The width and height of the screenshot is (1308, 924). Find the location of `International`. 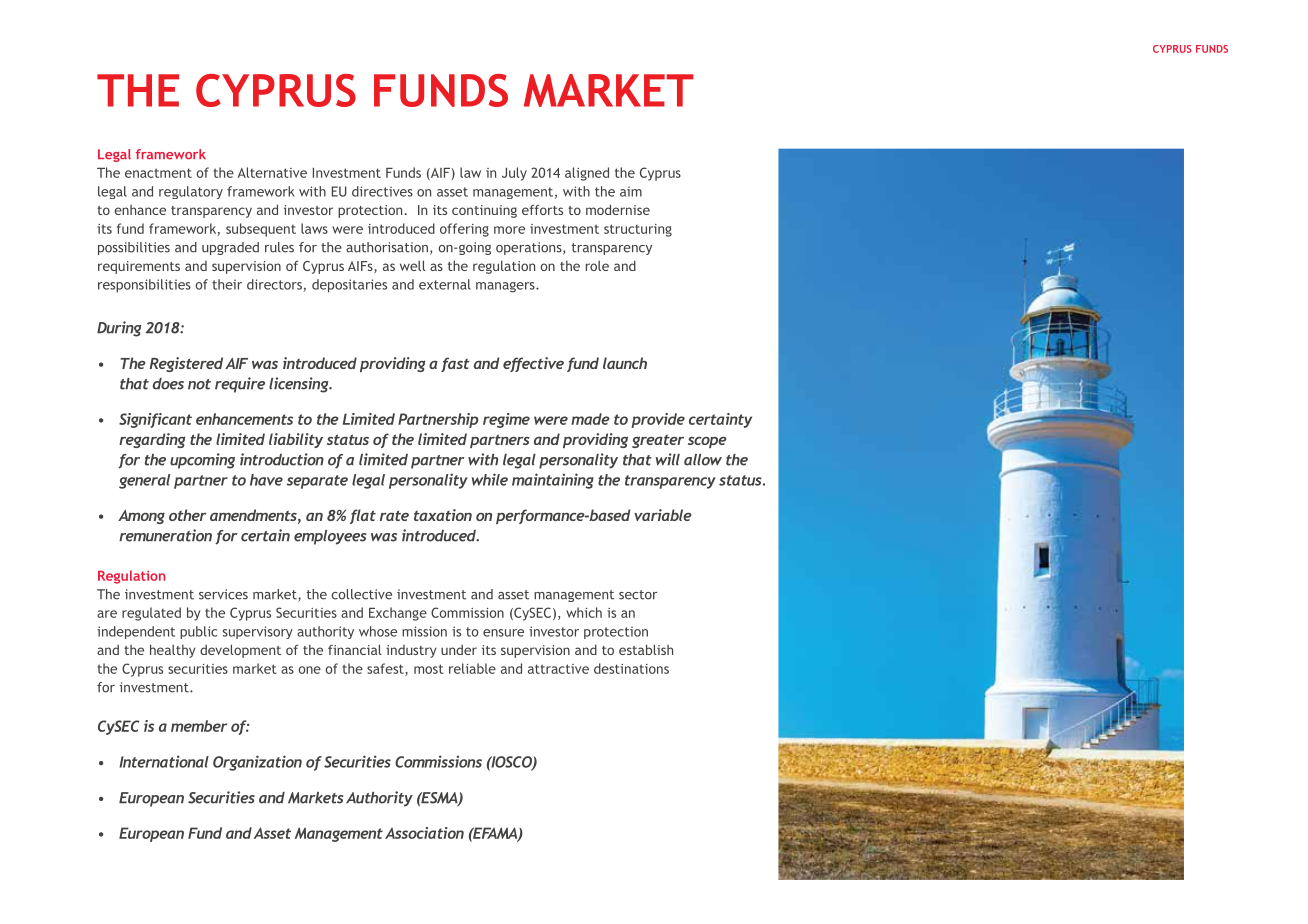

International is located at coordinates (164, 761).
